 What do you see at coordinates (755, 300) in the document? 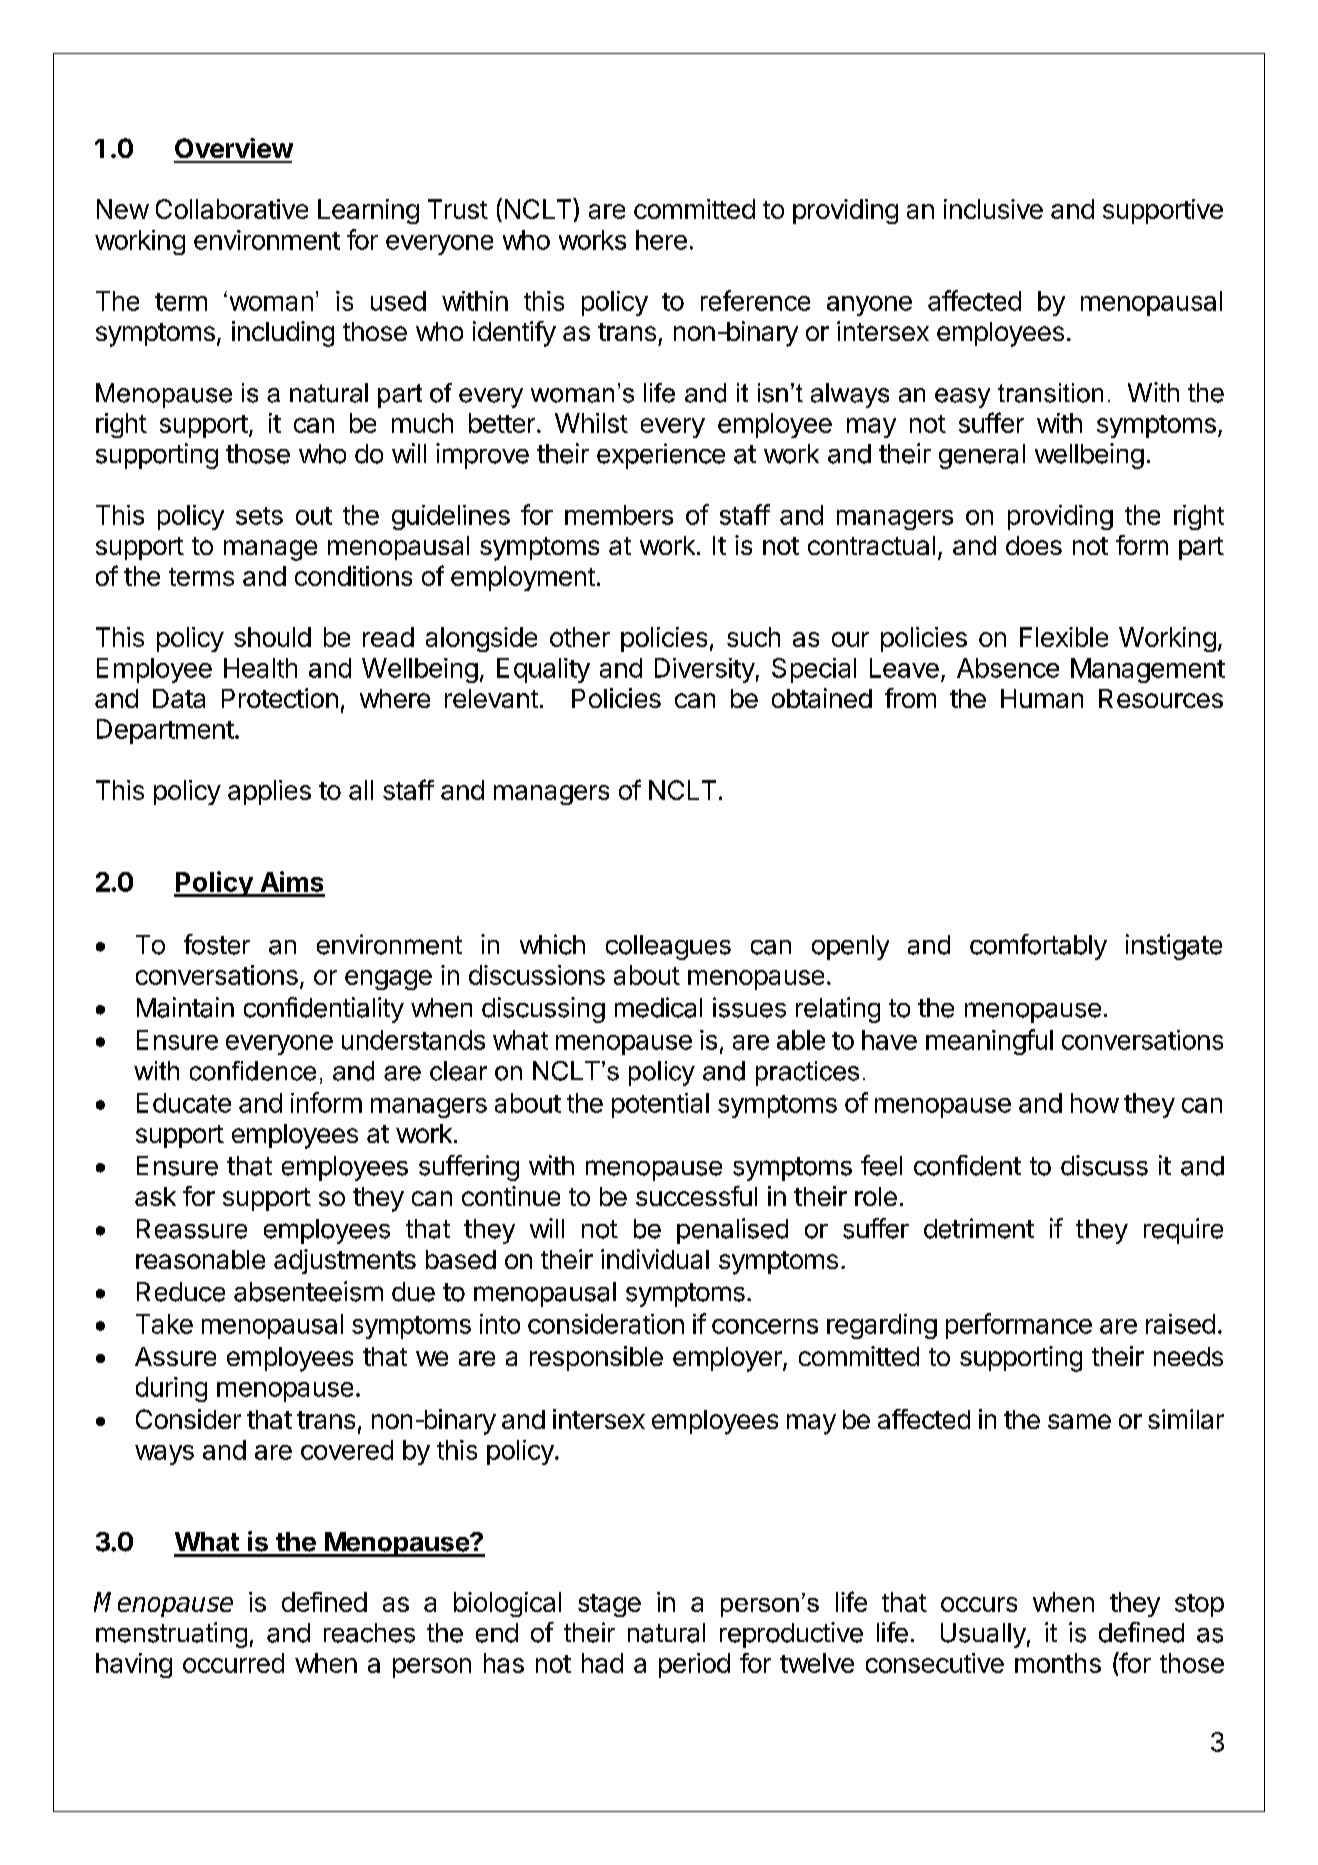
I see `reference` at bounding box center [755, 300].
